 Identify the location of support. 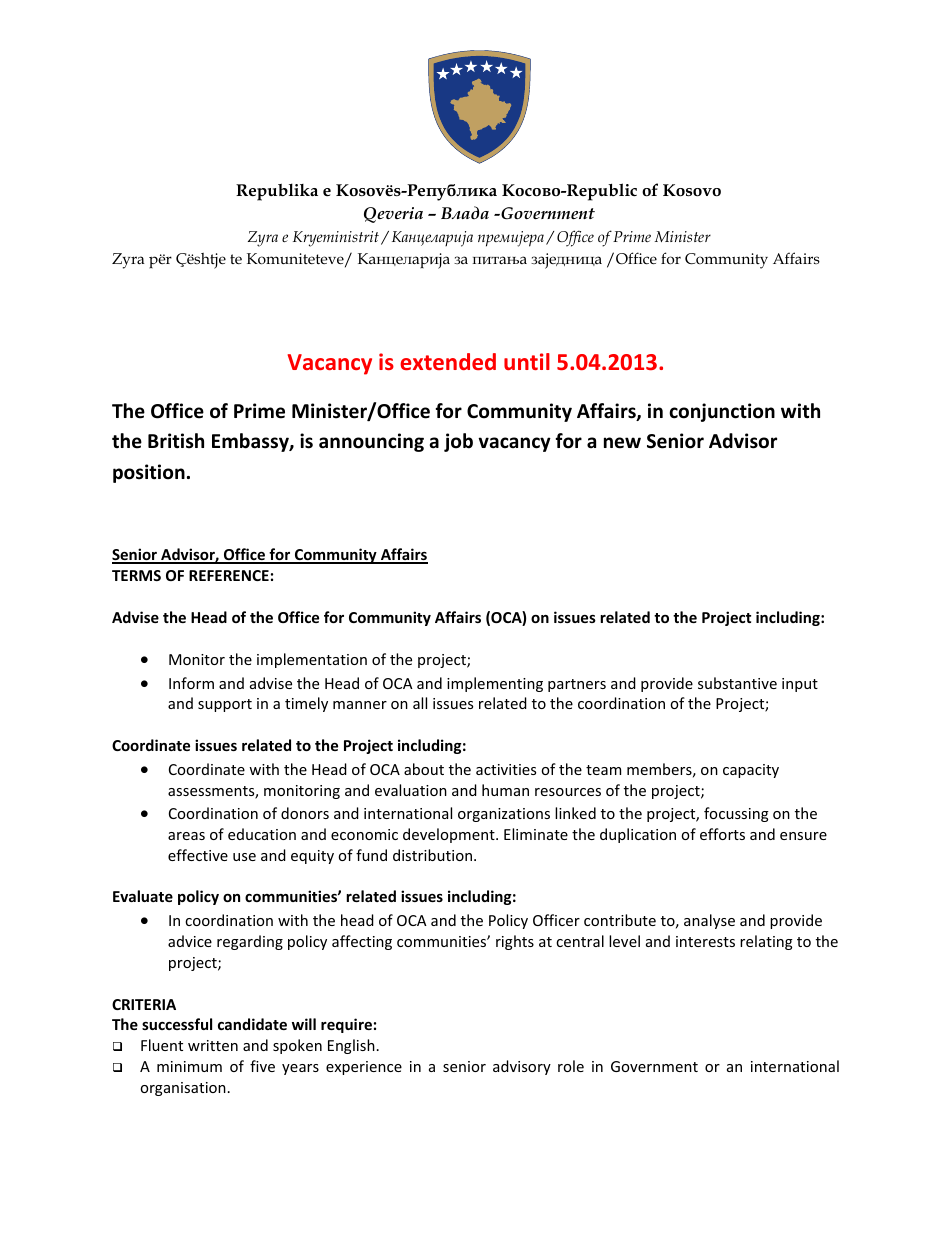
(225, 705).
